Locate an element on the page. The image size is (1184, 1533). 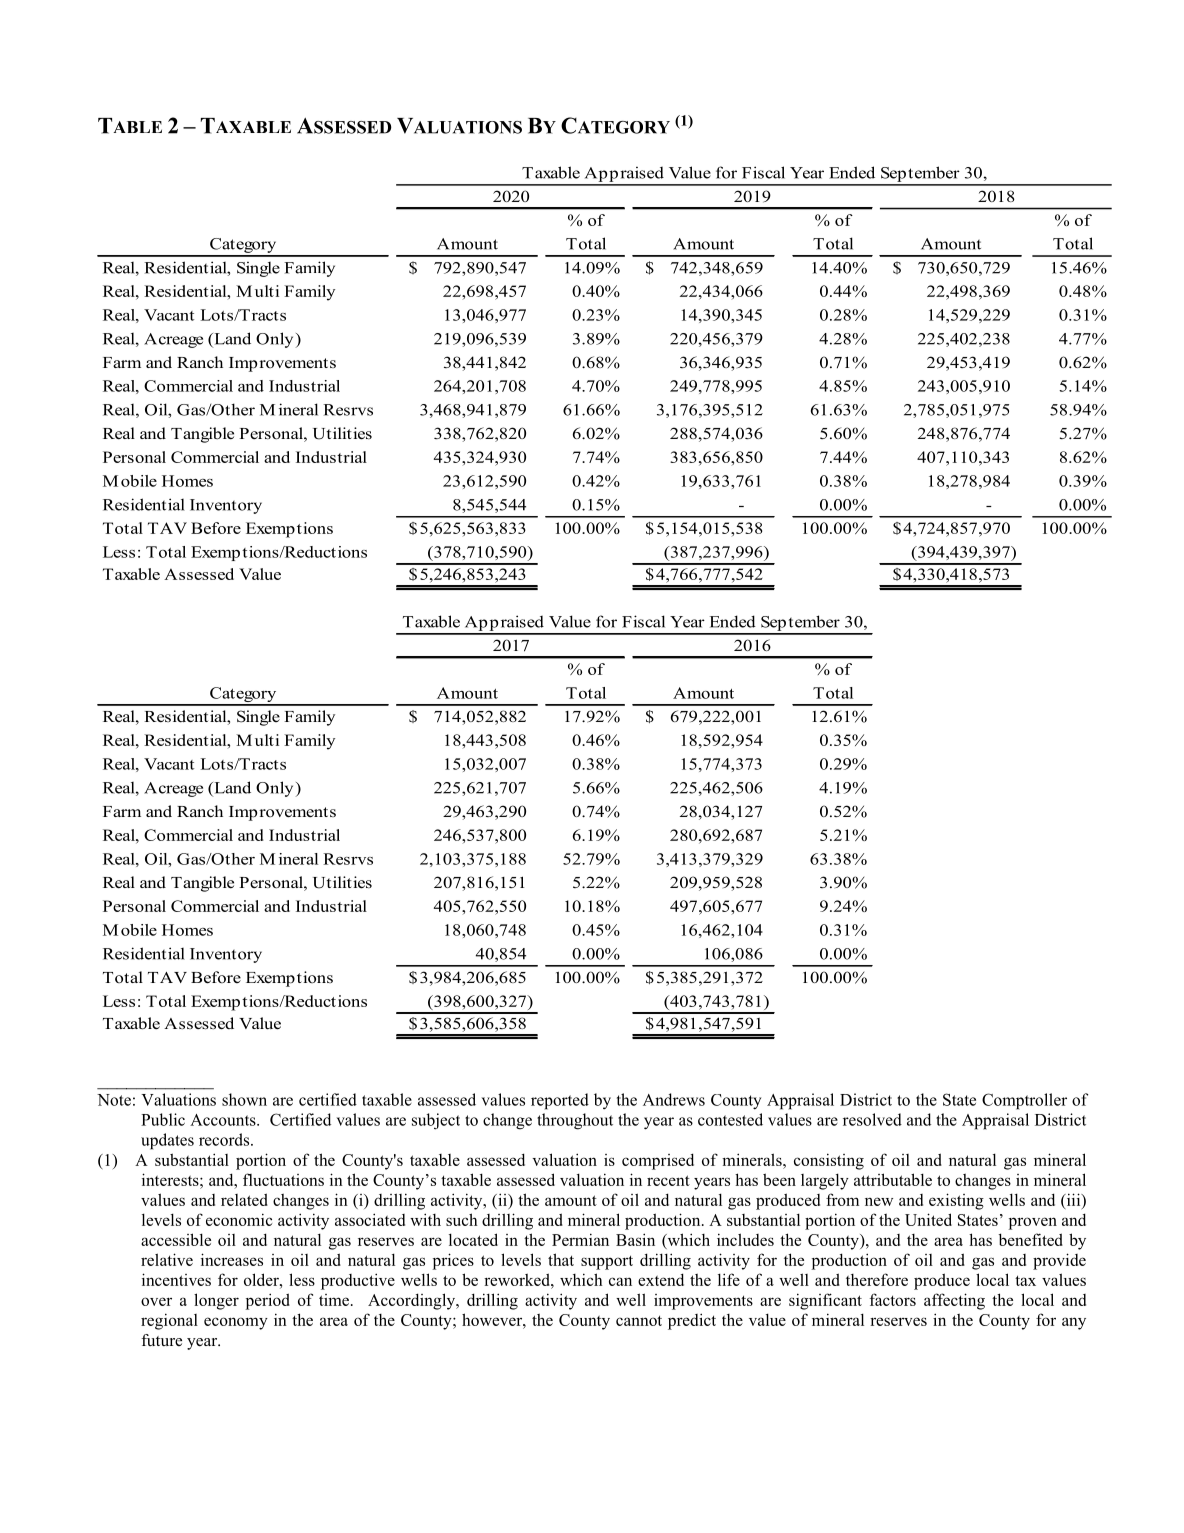
Comptroller is located at coordinates (1024, 1101).
